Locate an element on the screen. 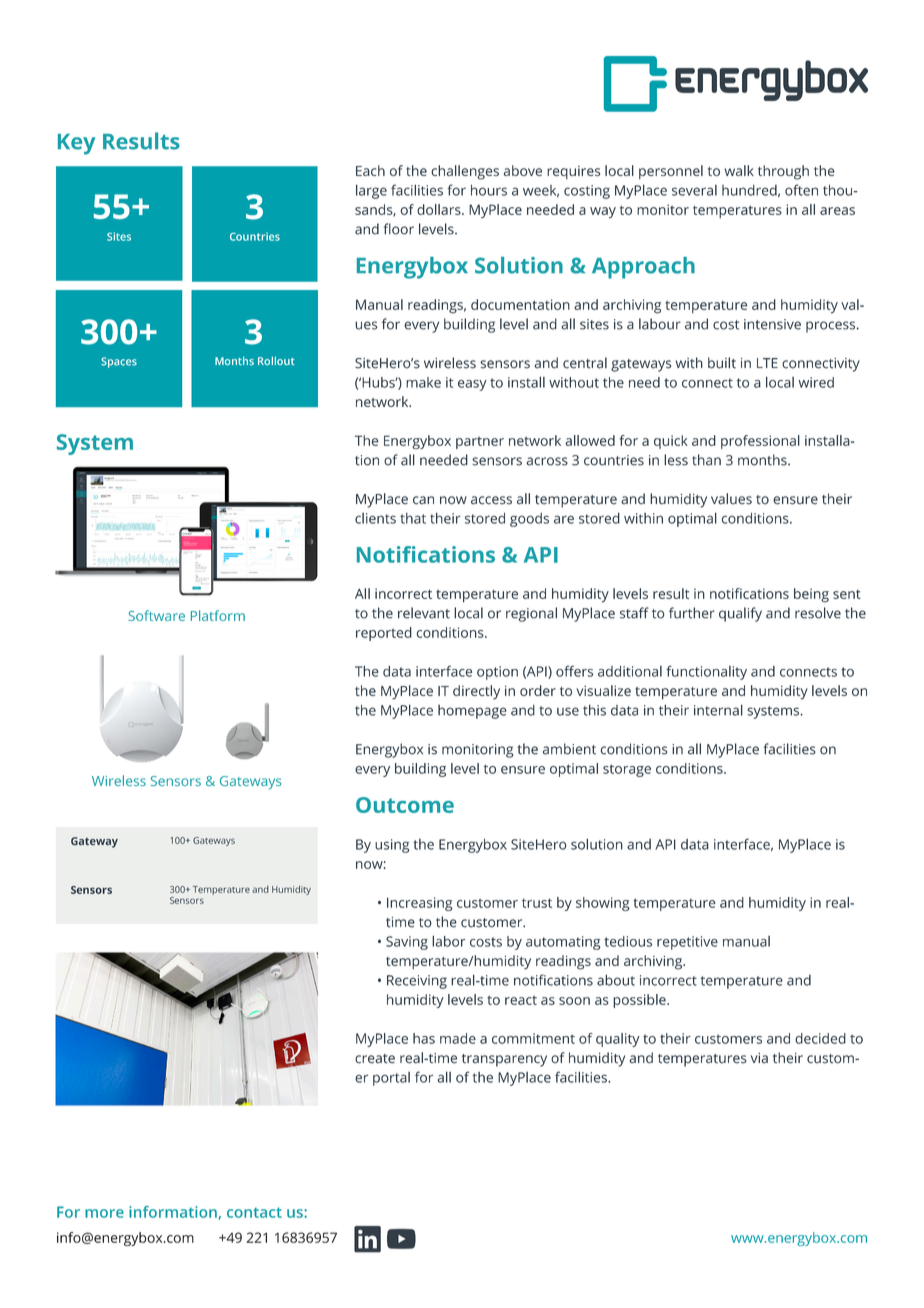 The width and height of the screenshot is (924, 1308). Software is located at coordinates (156, 615).
